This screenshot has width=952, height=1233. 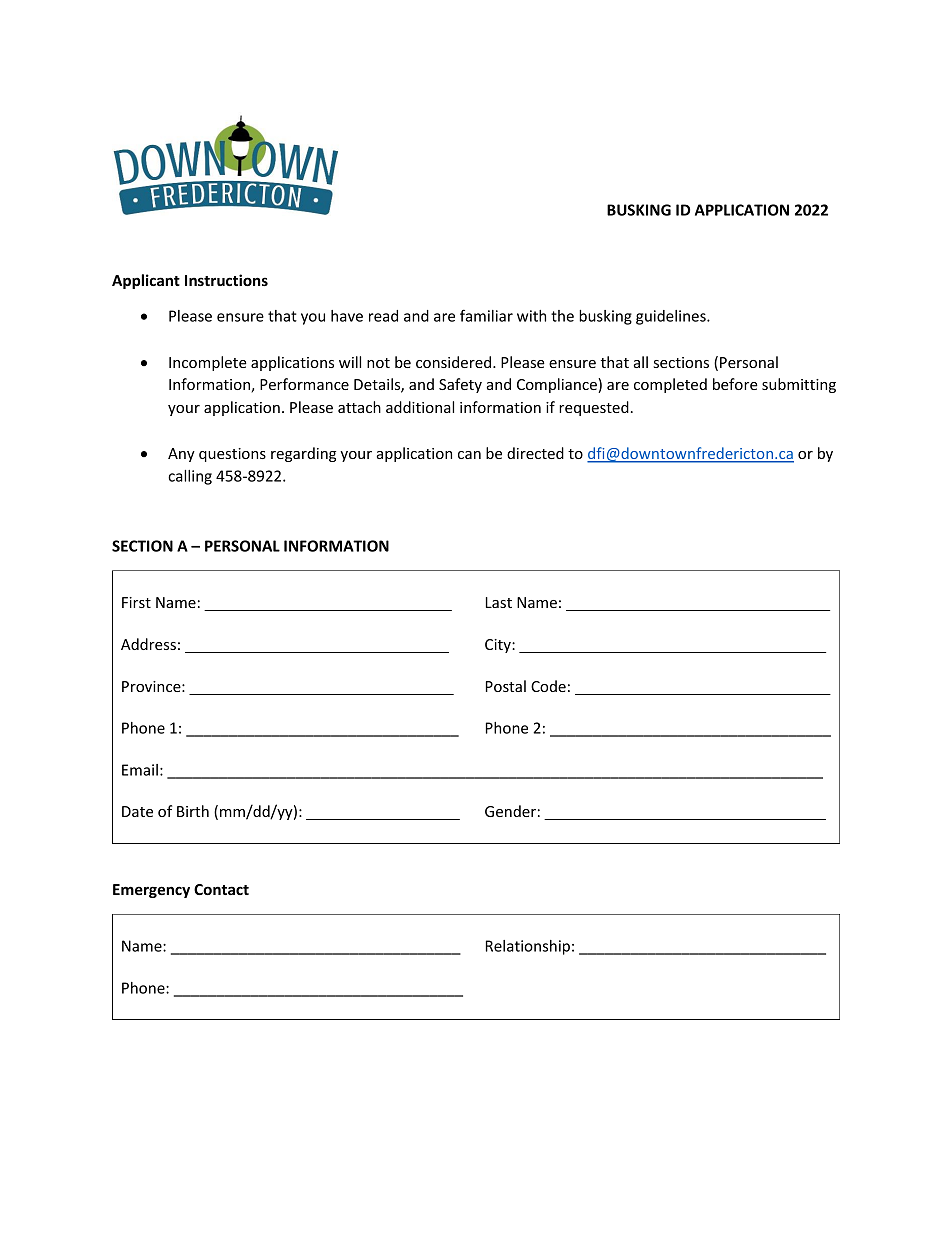 What do you see at coordinates (548, 686) in the screenshot?
I see `Code` at bounding box center [548, 686].
